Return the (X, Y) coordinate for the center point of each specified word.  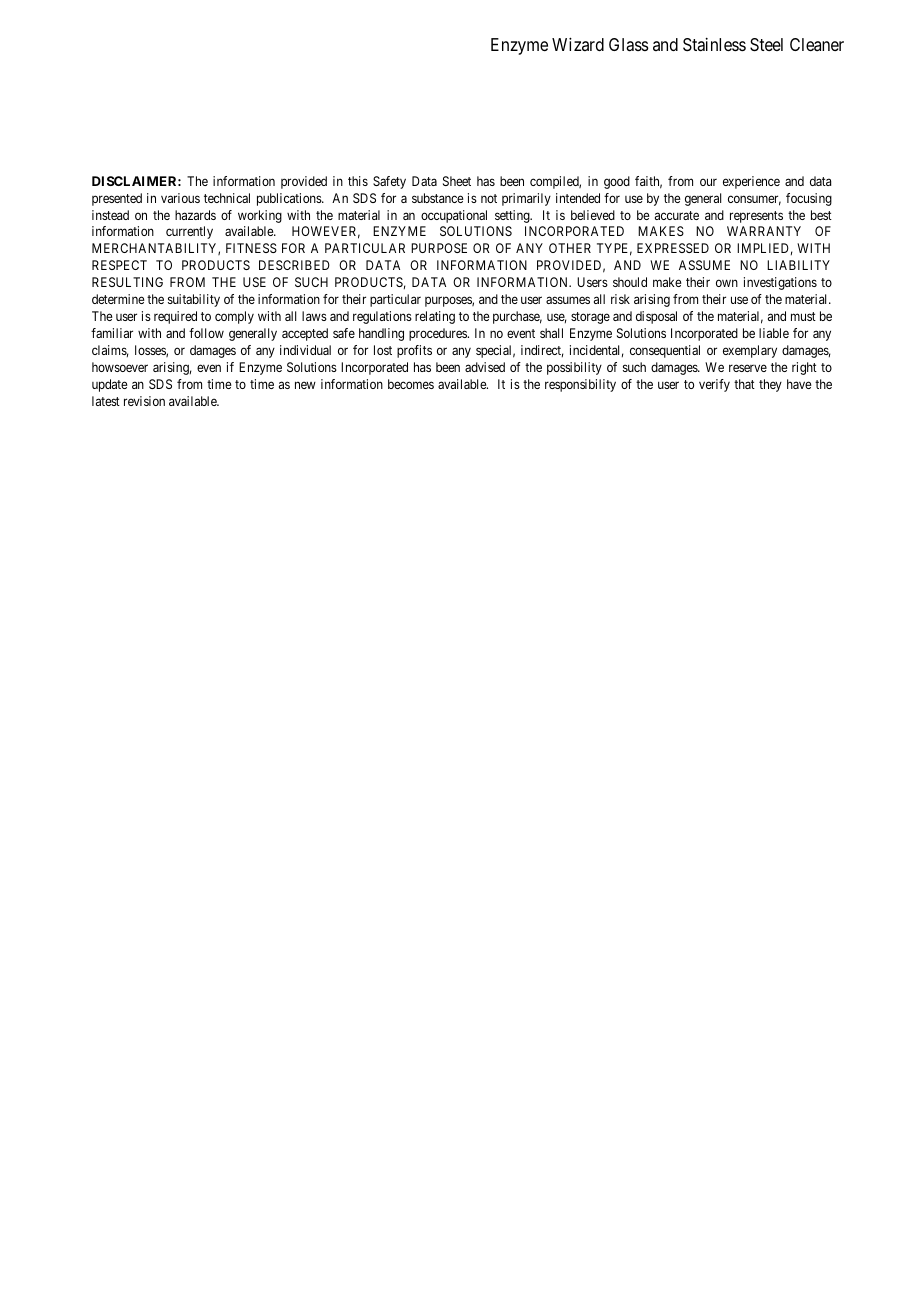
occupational (454, 216)
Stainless (714, 45)
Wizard (578, 44)
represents (756, 217)
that (744, 384)
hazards (195, 215)
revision (144, 401)
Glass (629, 45)
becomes (411, 384)
